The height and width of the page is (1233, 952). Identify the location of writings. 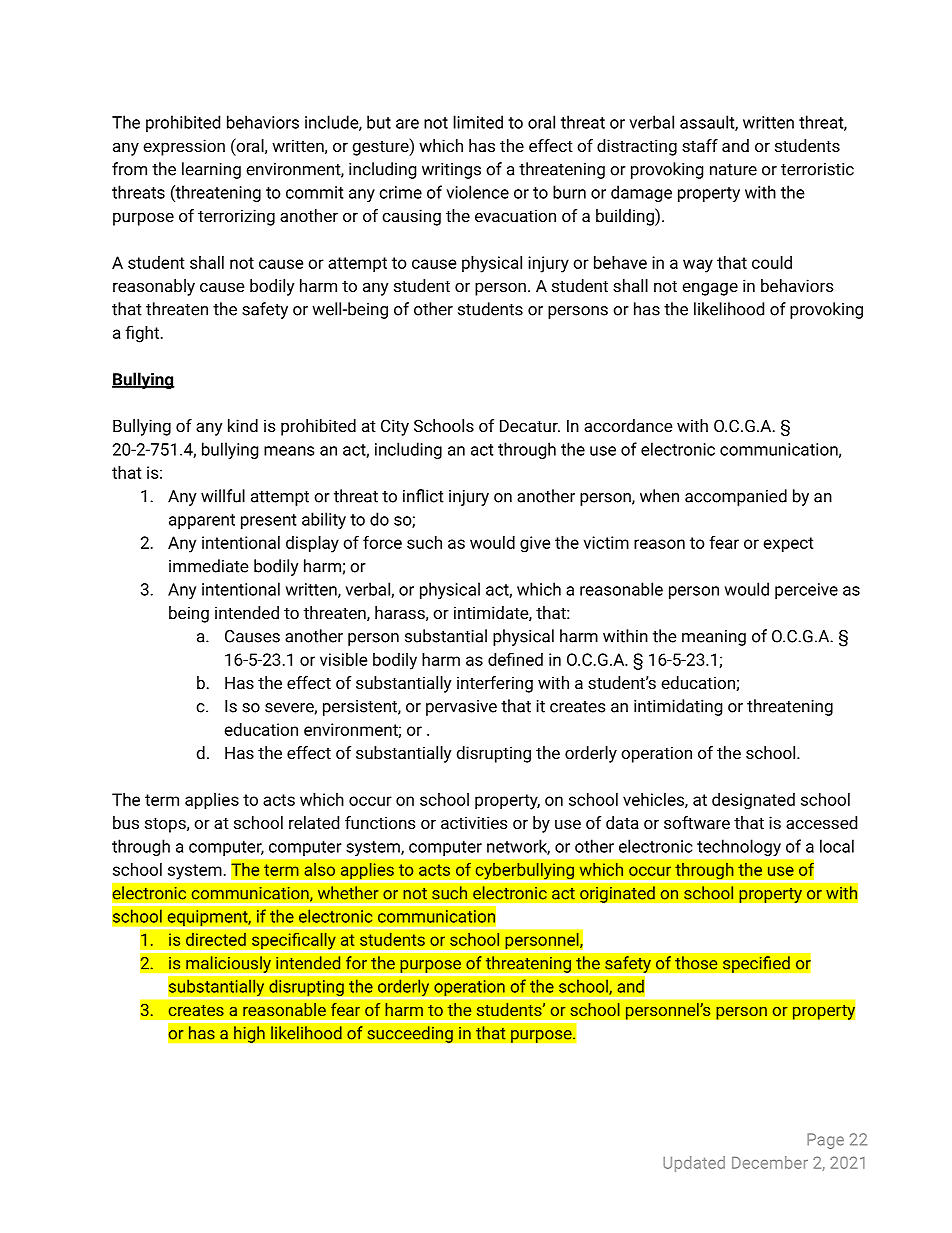
(451, 171).
